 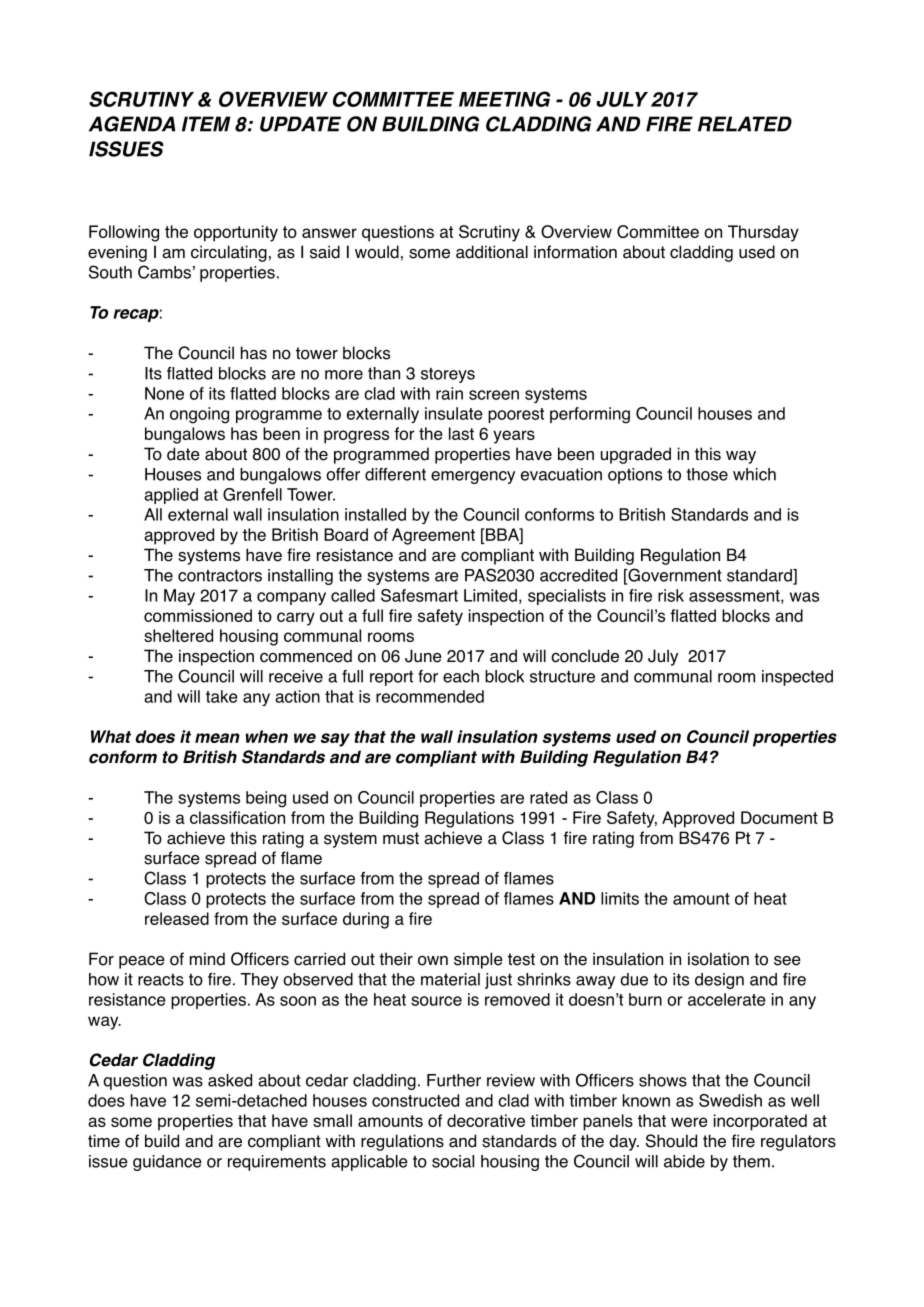 I want to click on guidance, so click(x=167, y=1163).
